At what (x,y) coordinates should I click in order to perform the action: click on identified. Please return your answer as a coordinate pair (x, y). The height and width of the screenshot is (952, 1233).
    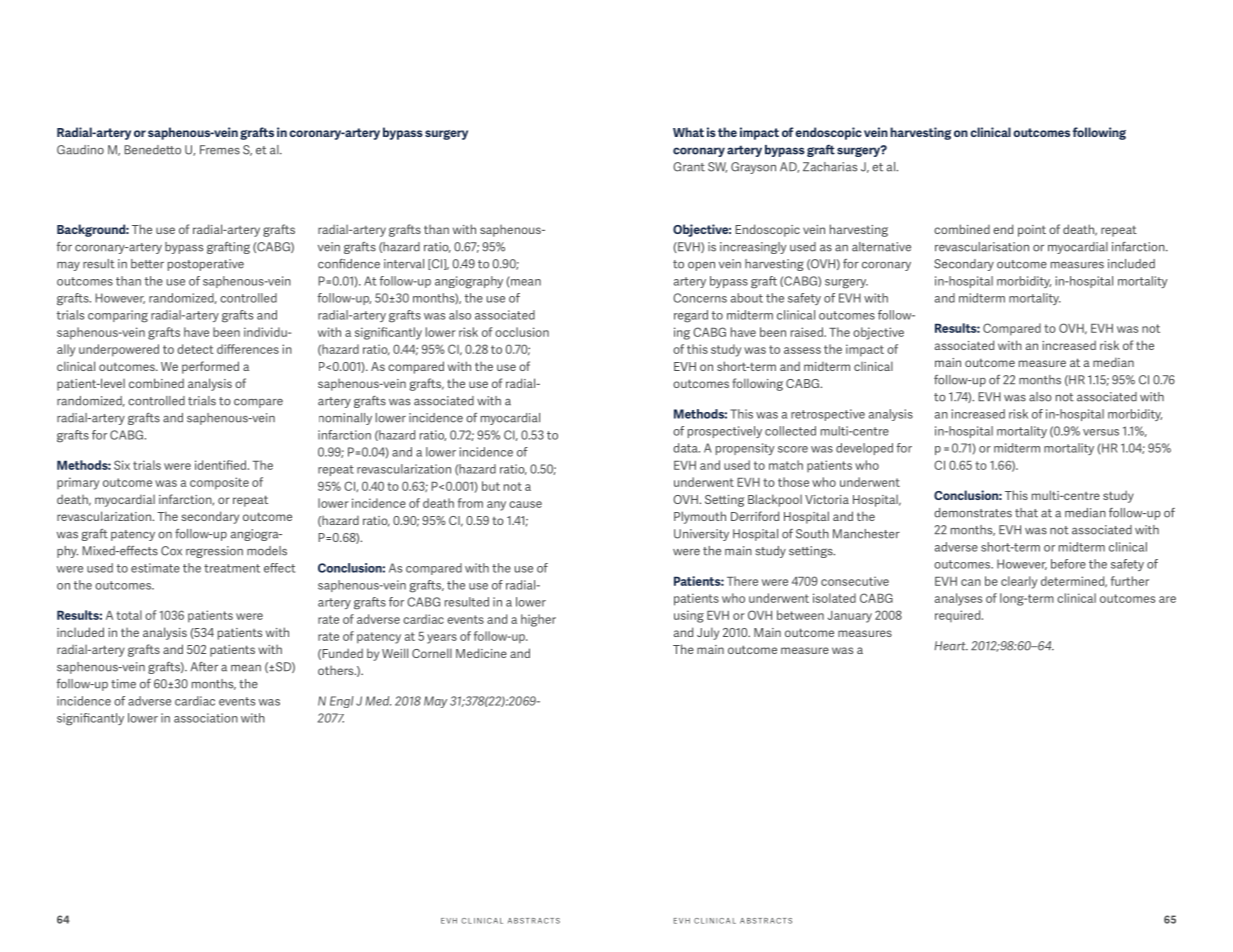
    Looking at the image, I should click on (222, 465).
